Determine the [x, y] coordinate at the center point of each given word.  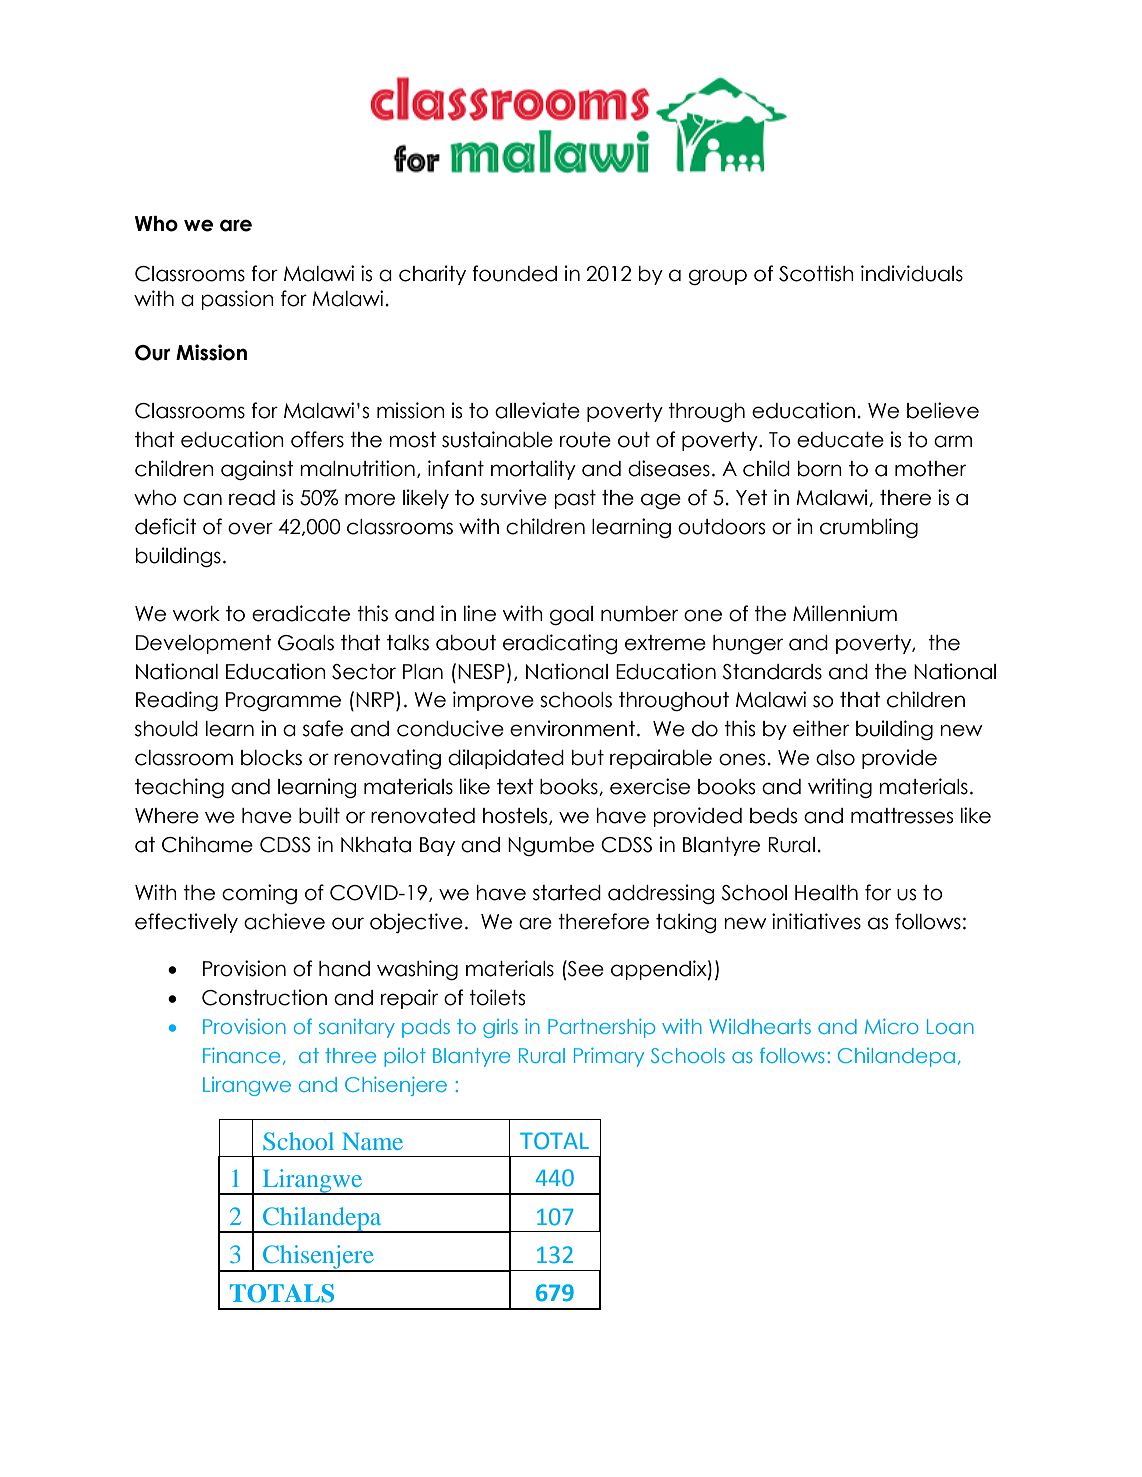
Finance [241, 1055]
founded [514, 273]
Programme [283, 701]
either [821, 728]
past [575, 499]
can [202, 499]
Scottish [816, 273]
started [567, 893]
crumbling [869, 528]
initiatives [816, 921]
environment [572, 728]
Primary [609, 1057]
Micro [892, 1026]
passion [237, 300]
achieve [284, 921]
